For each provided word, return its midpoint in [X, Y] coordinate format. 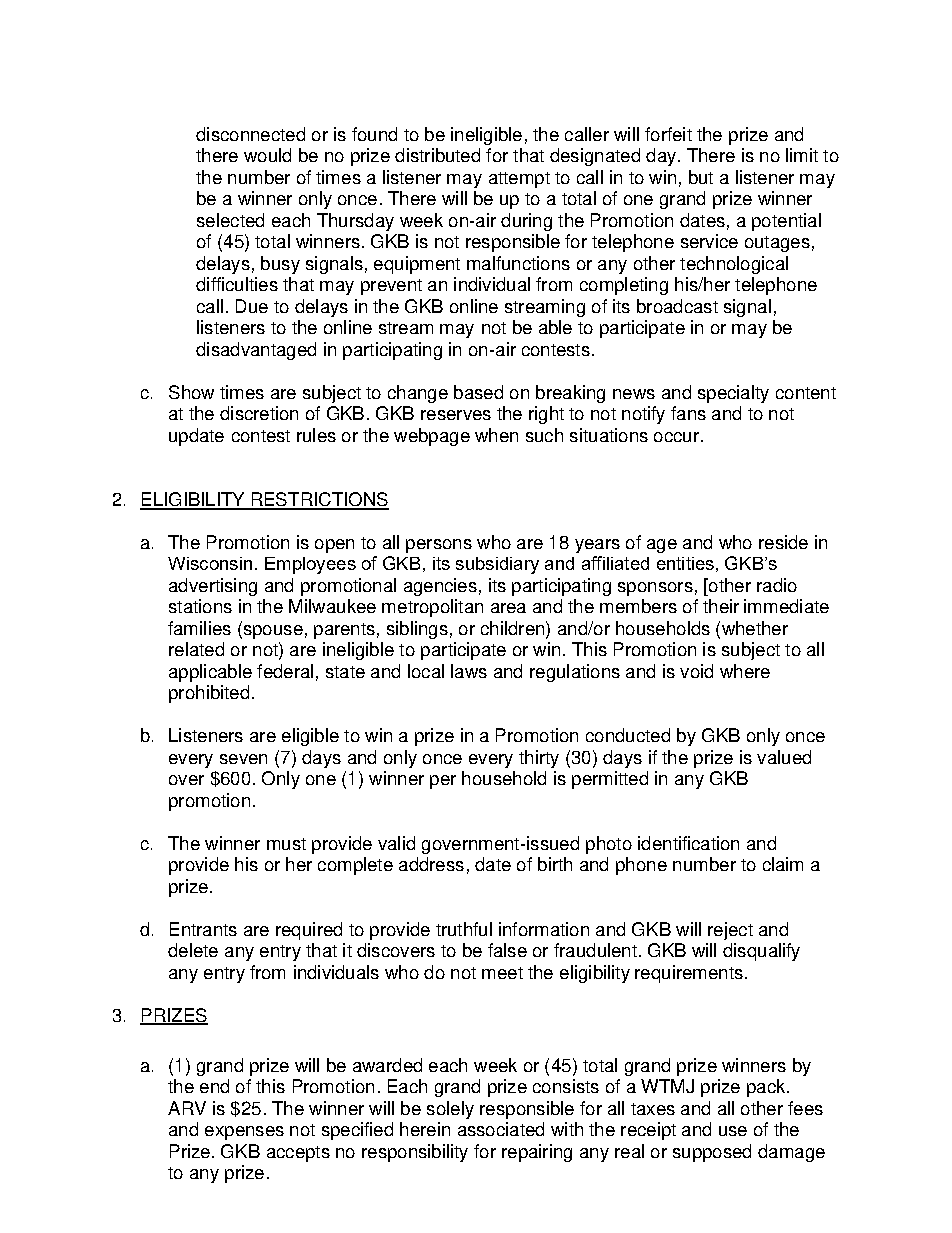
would [267, 155]
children [512, 628]
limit [802, 155]
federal [285, 671]
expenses [244, 1133]
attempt [519, 180]
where [745, 671]
